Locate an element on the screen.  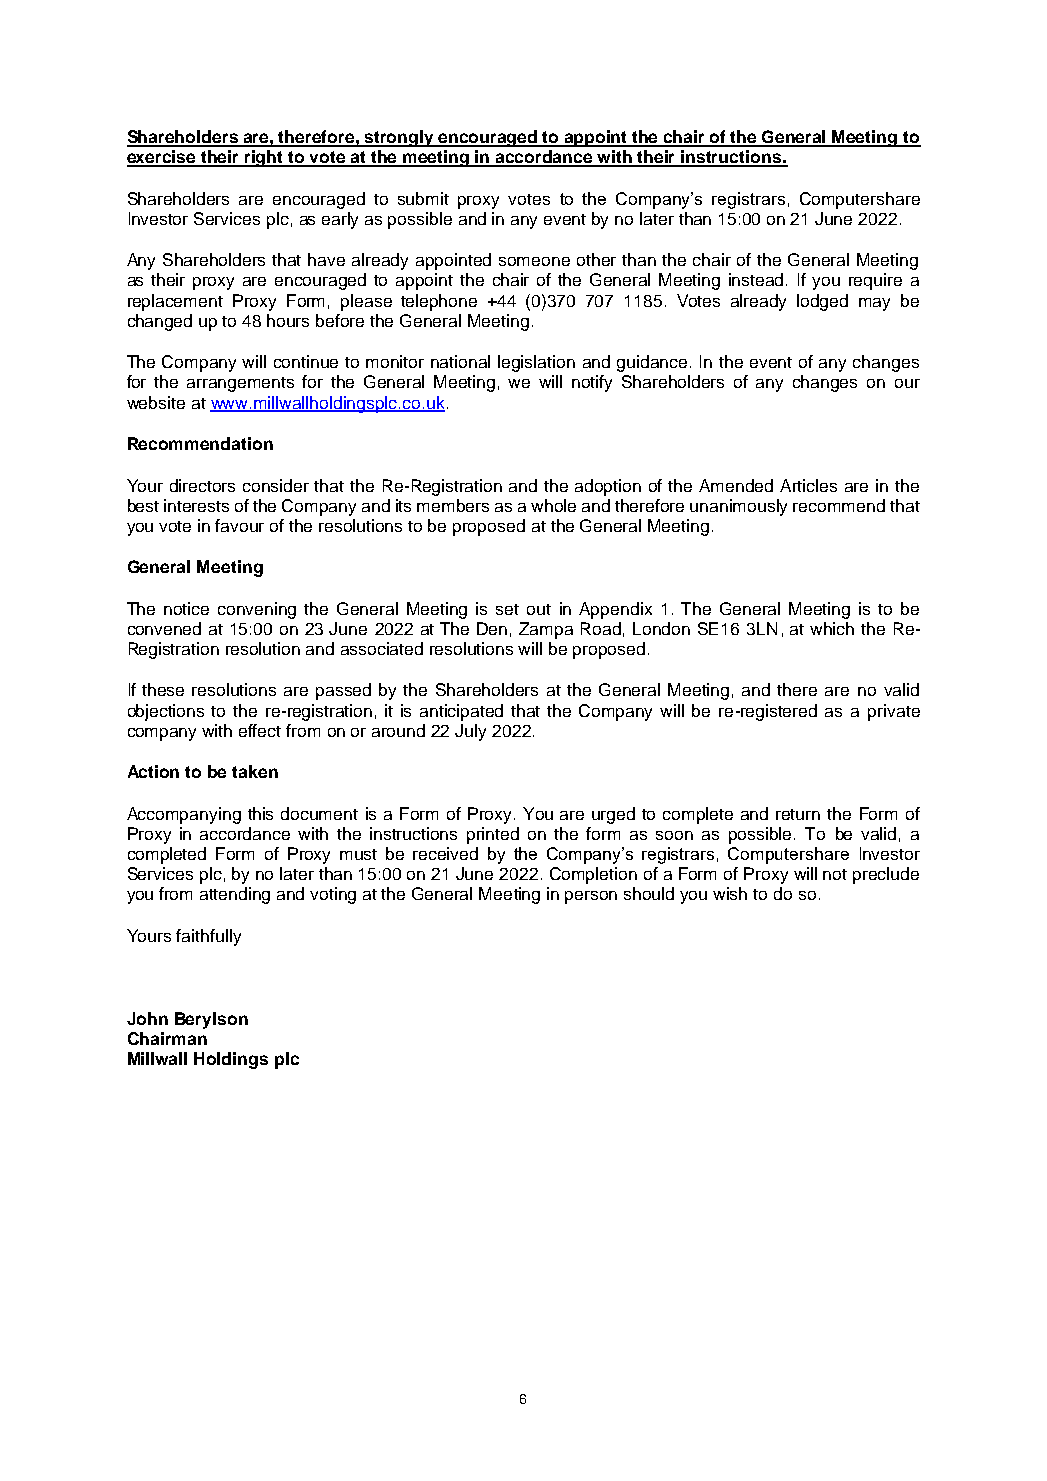
right is located at coordinates (264, 158).
